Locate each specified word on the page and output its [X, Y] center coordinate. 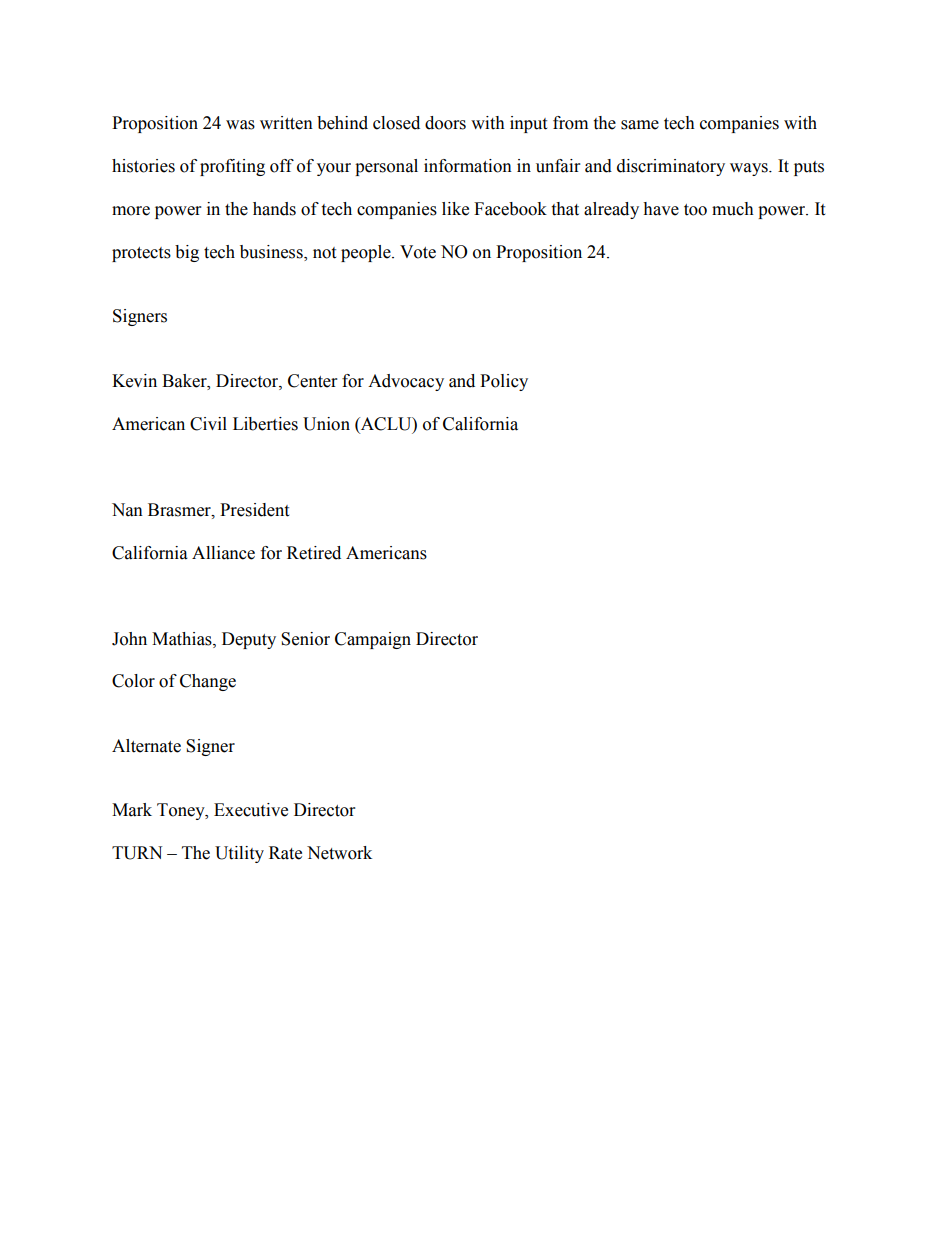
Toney [182, 811]
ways [750, 169]
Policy [504, 382]
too [695, 210]
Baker [185, 381]
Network [339, 853]
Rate [285, 853]
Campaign [373, 640]
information [468, 166]
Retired [314, 553]
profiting [232, 167]
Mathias [183, 639]
